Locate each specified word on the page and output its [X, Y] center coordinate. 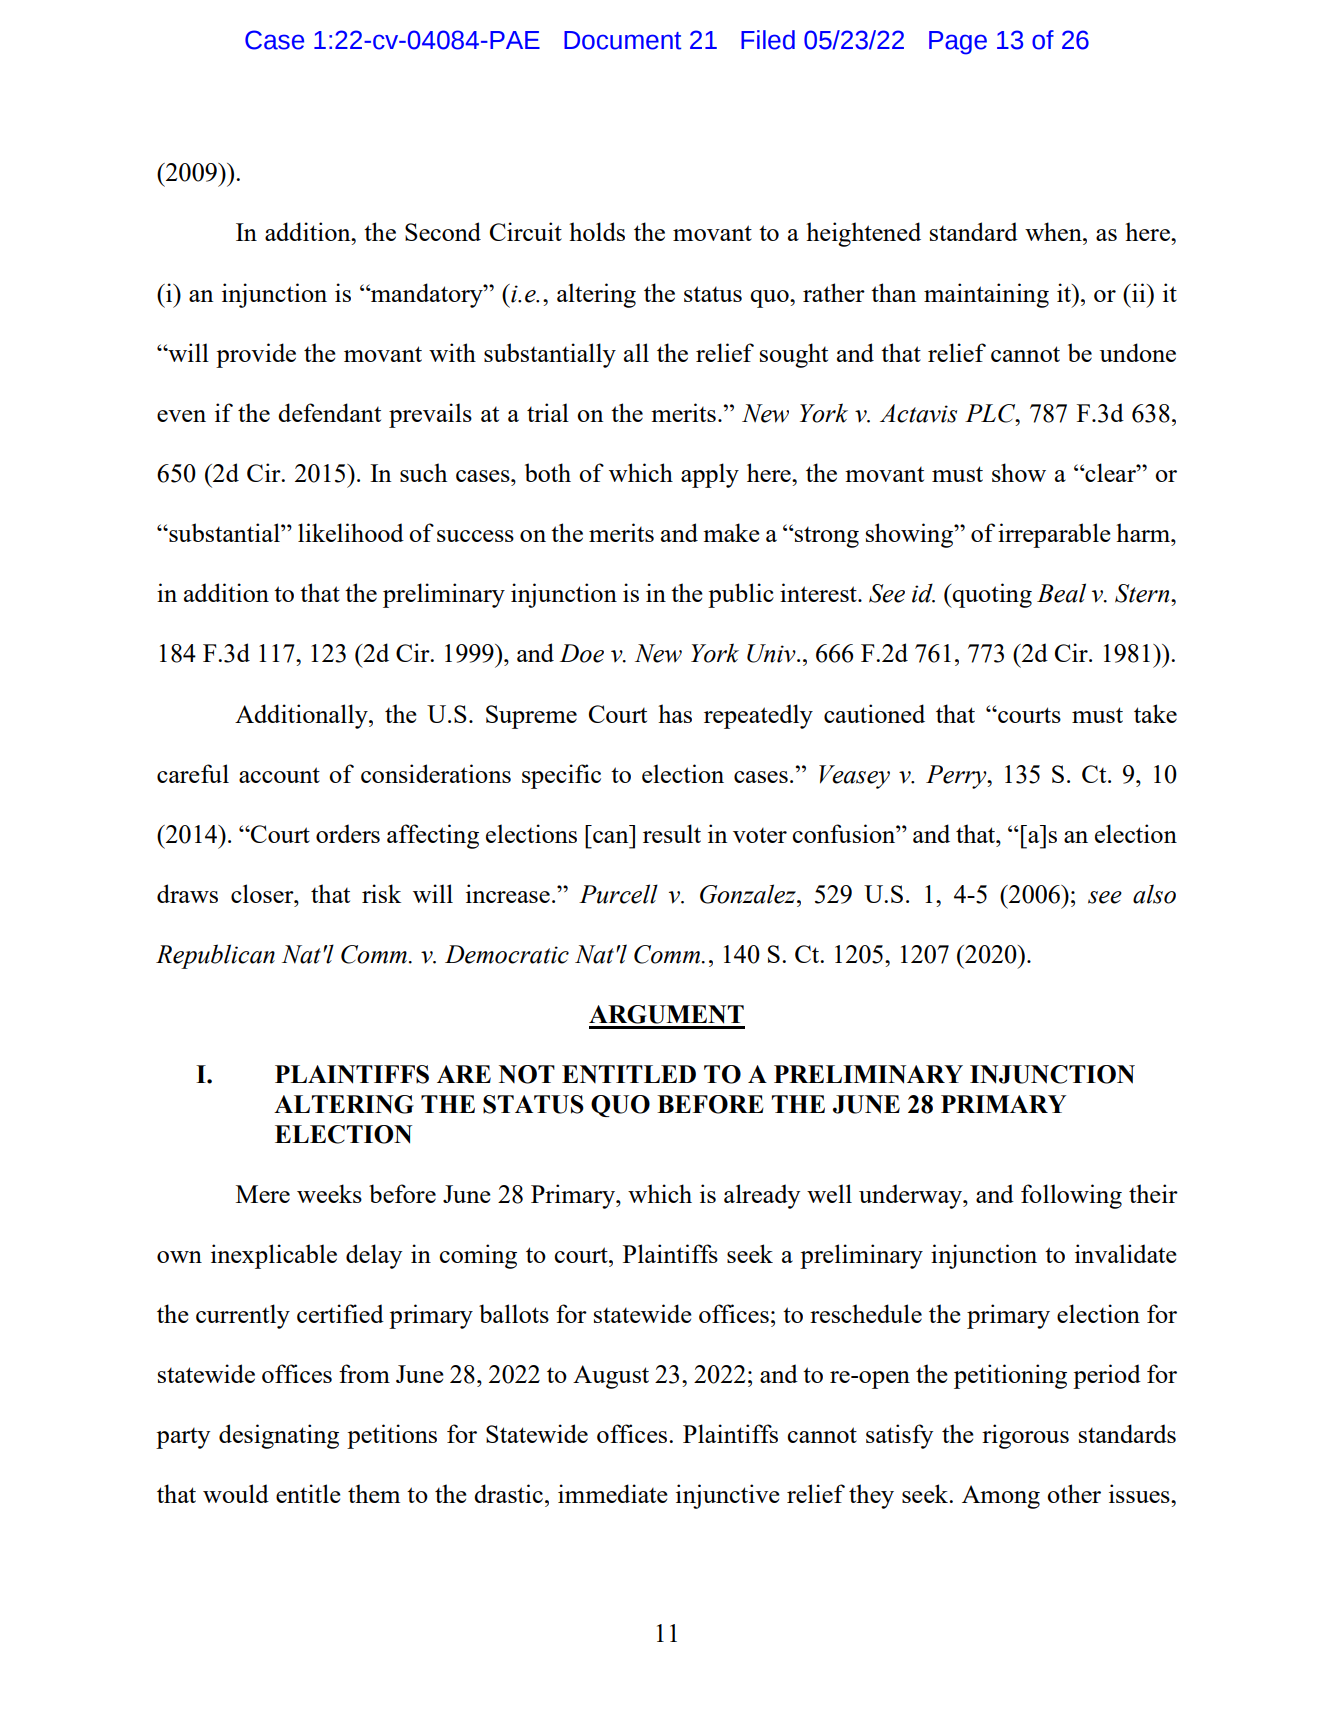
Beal [1061, 593]
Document [623, 40]
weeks [329, 1193]
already [762, 1196]
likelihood [351, 532]
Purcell [618, 894]
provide [256, 355]
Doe [582, 653]
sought [794, 355]
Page [958, 43]
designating [279, 1436]
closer [263, 893]
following [1071, 1196]
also [1154, 894]
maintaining [986, 295]
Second [443, 231]
